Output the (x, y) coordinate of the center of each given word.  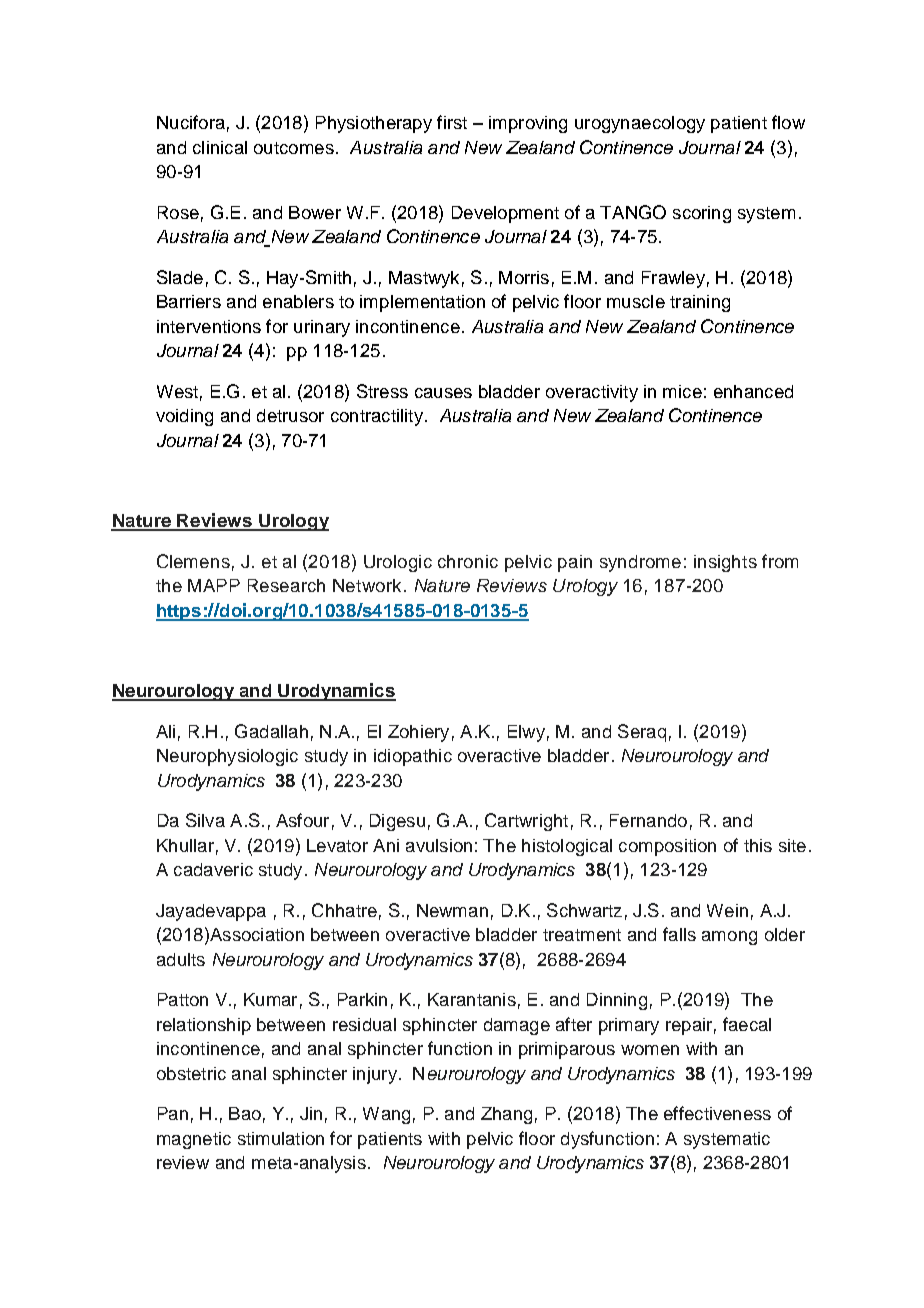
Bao (245, 1113)
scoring (702, 214)
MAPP (214, 585)
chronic (468, 561)
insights (725, 563)
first (452, 122)
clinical (220, 147)
